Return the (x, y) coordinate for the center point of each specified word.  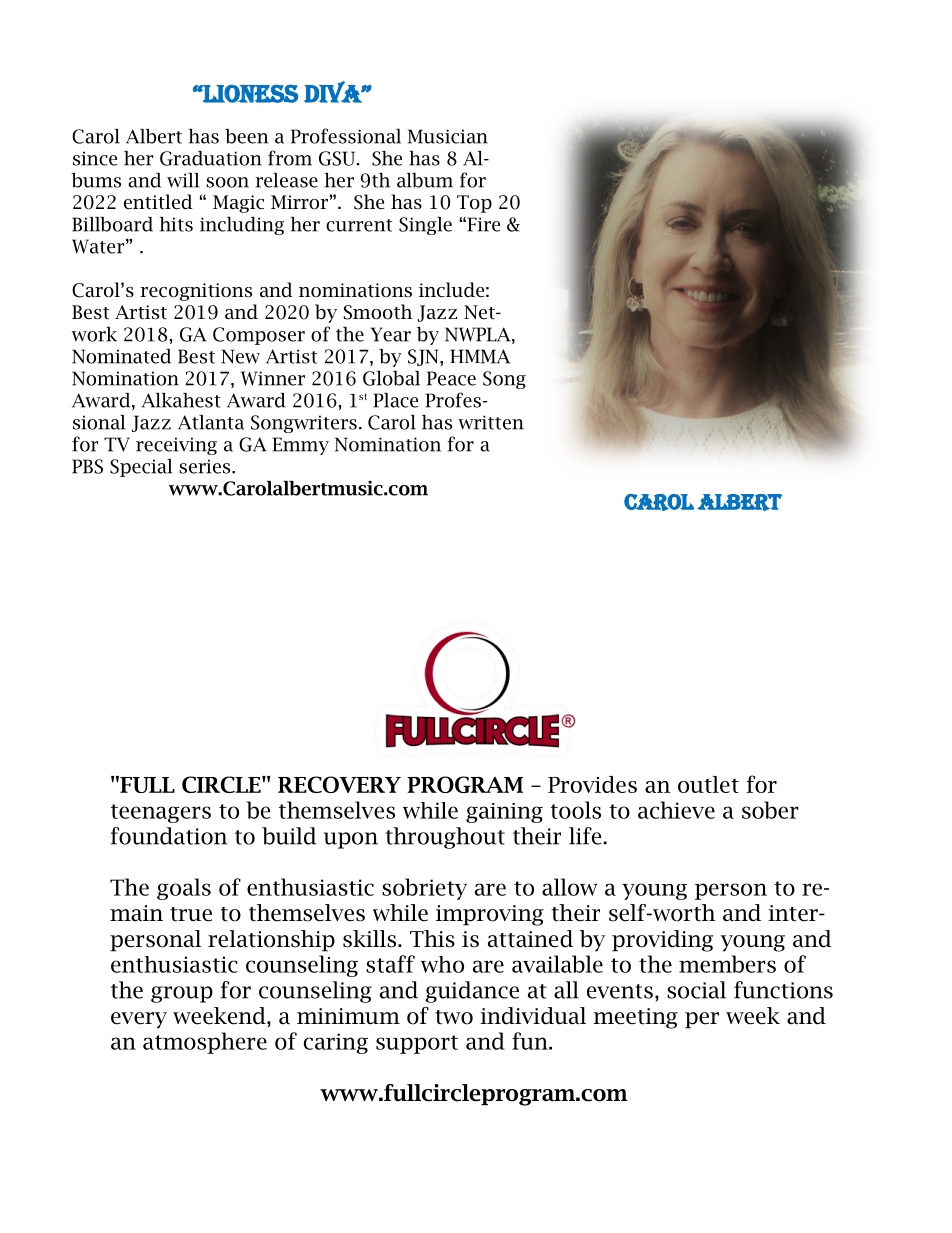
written (491, 422)
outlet (708, 784)
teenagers (161, 813)
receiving (176, 446)
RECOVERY (339, 784)
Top (474, 204)
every (139, 1020)
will (183, 180)
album (425, 180)
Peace (451, 378)
